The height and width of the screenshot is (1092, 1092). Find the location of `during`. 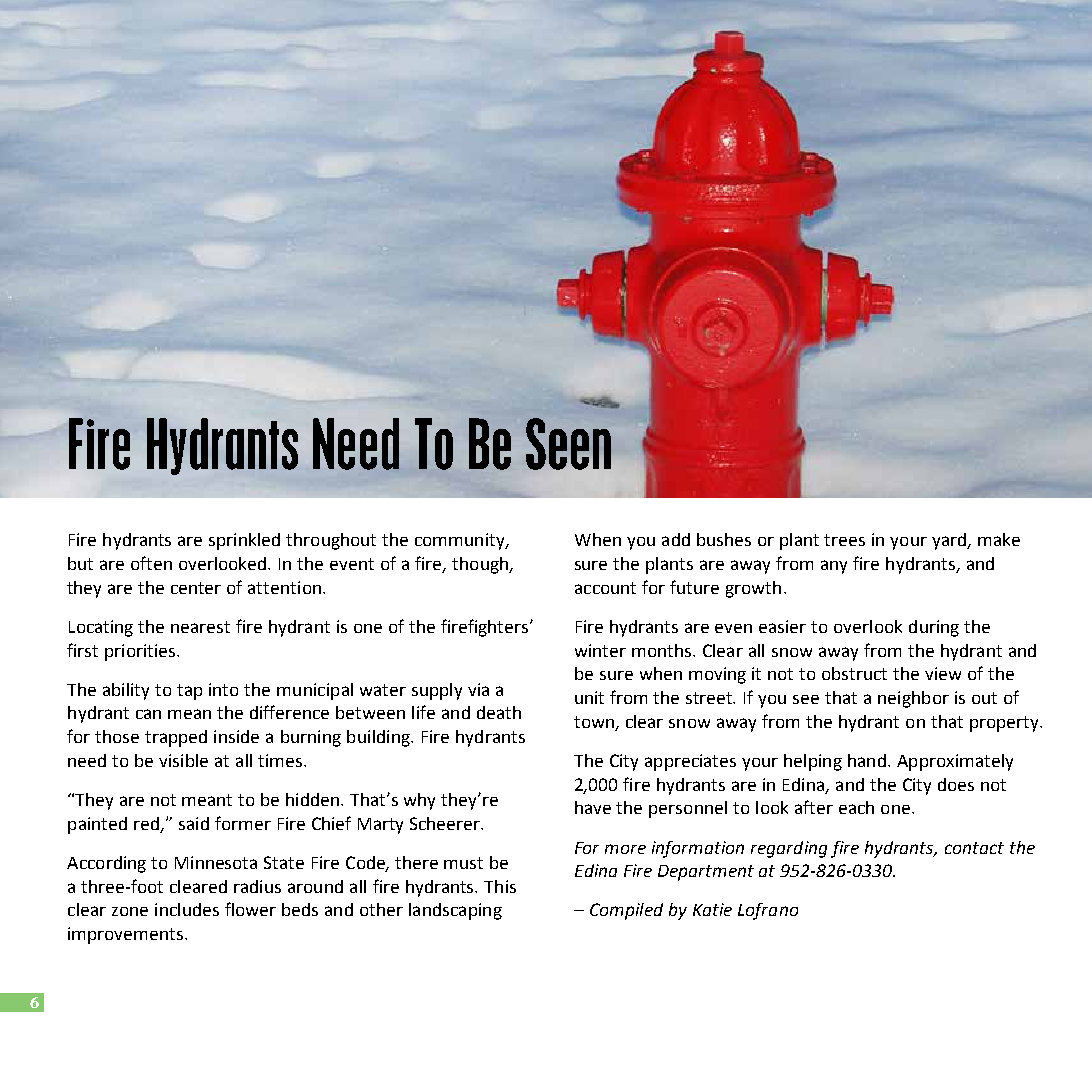

during is located at coordinates (934, 628).
